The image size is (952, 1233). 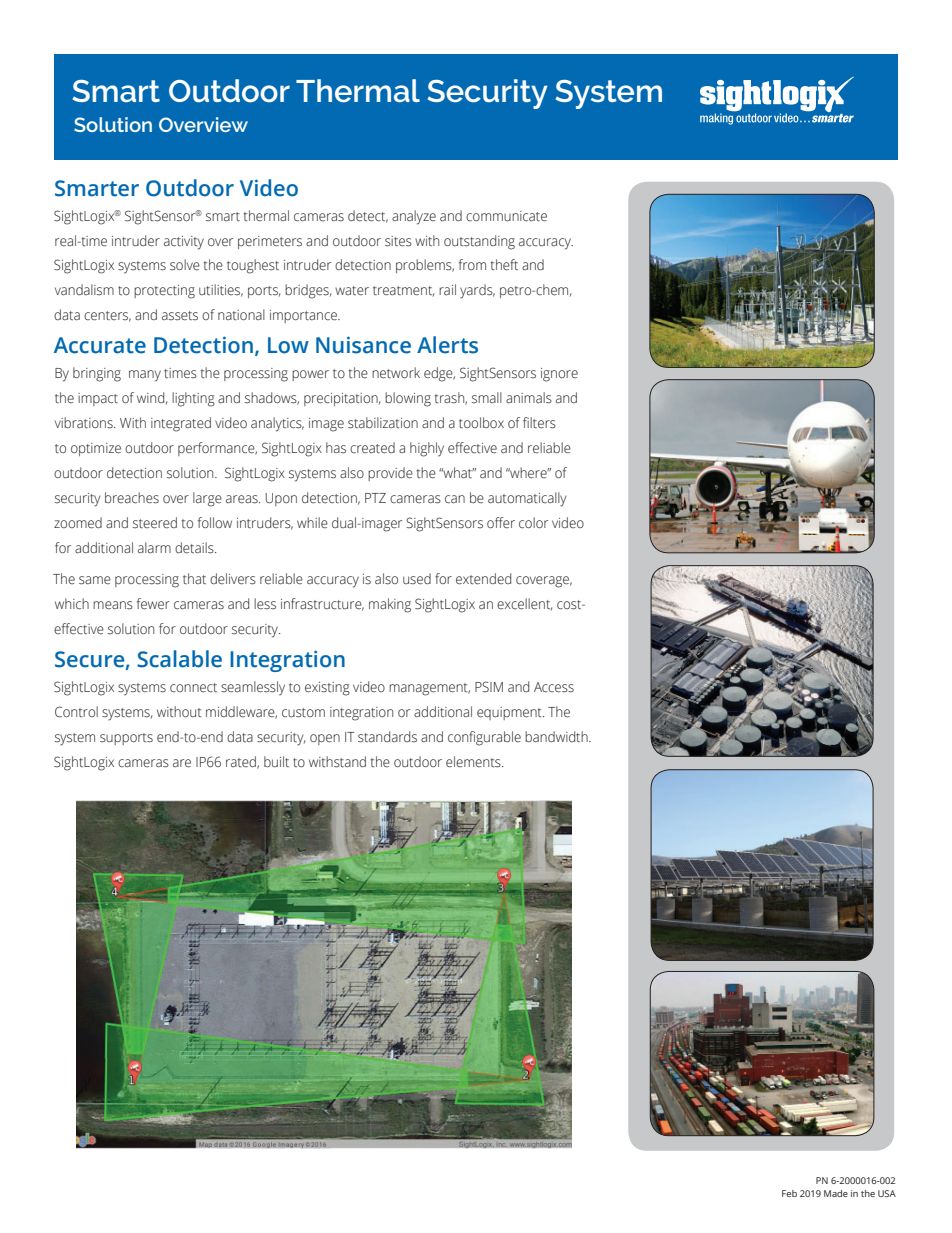 I want to click on Access, so click(x=554, y=687).
